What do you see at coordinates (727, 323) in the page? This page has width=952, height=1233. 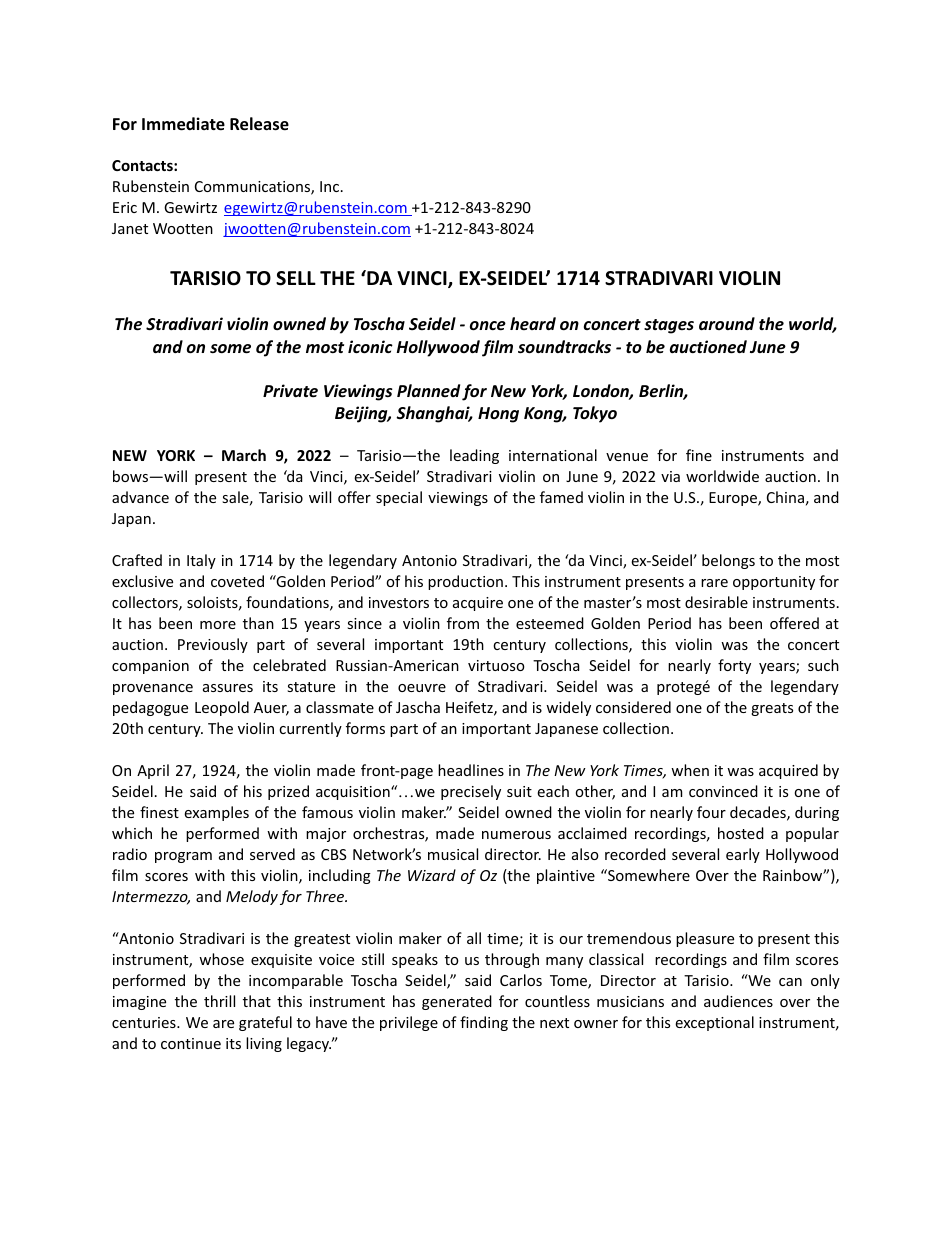 I see `around` at bounding box center [727, 323].
